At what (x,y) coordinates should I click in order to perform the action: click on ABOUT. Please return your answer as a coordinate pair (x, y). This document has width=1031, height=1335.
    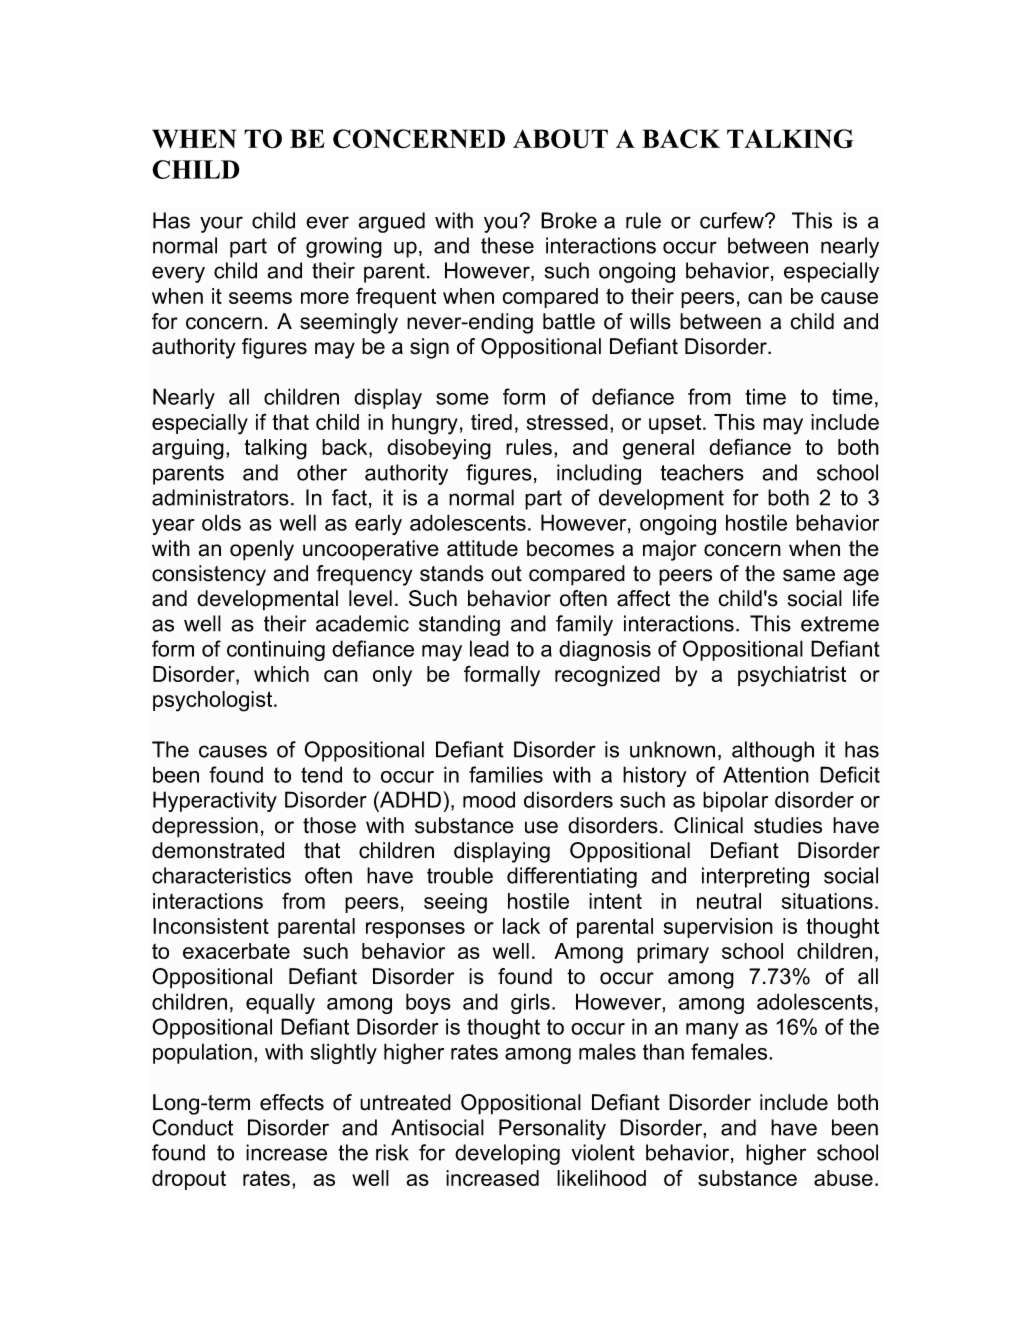
    Looking at the image, I should click on (560, 139).
